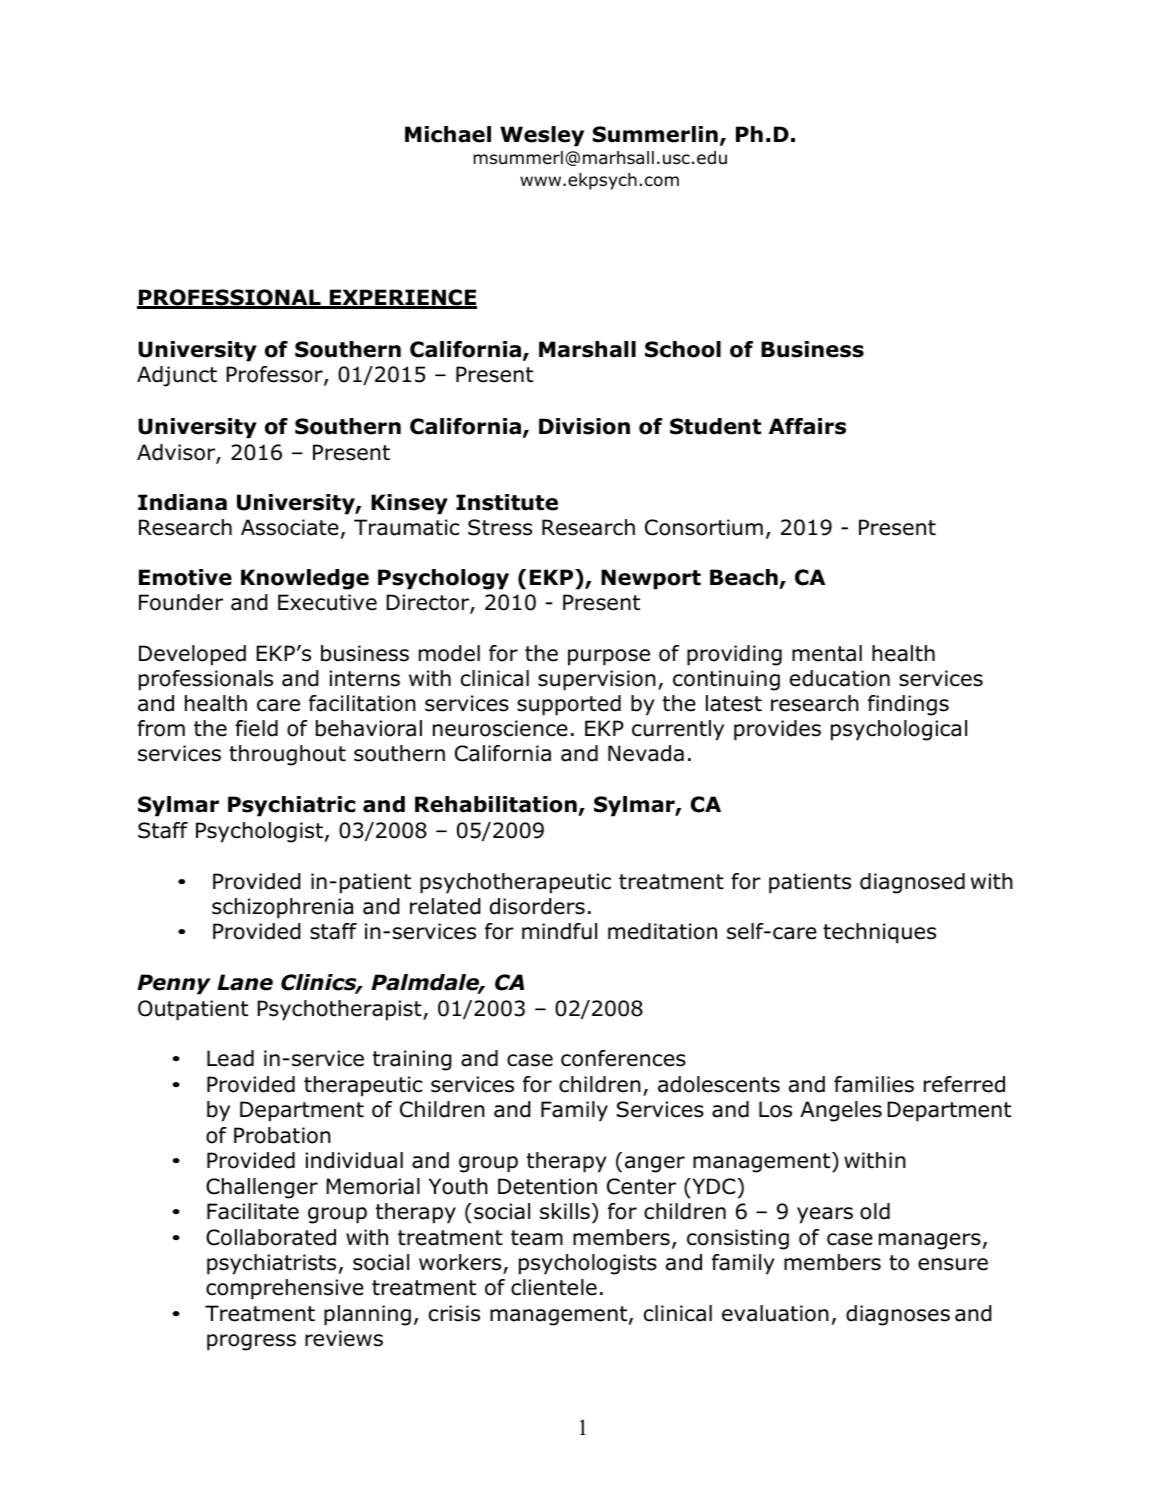  I want to click on Wesley, so click(542, 136).
